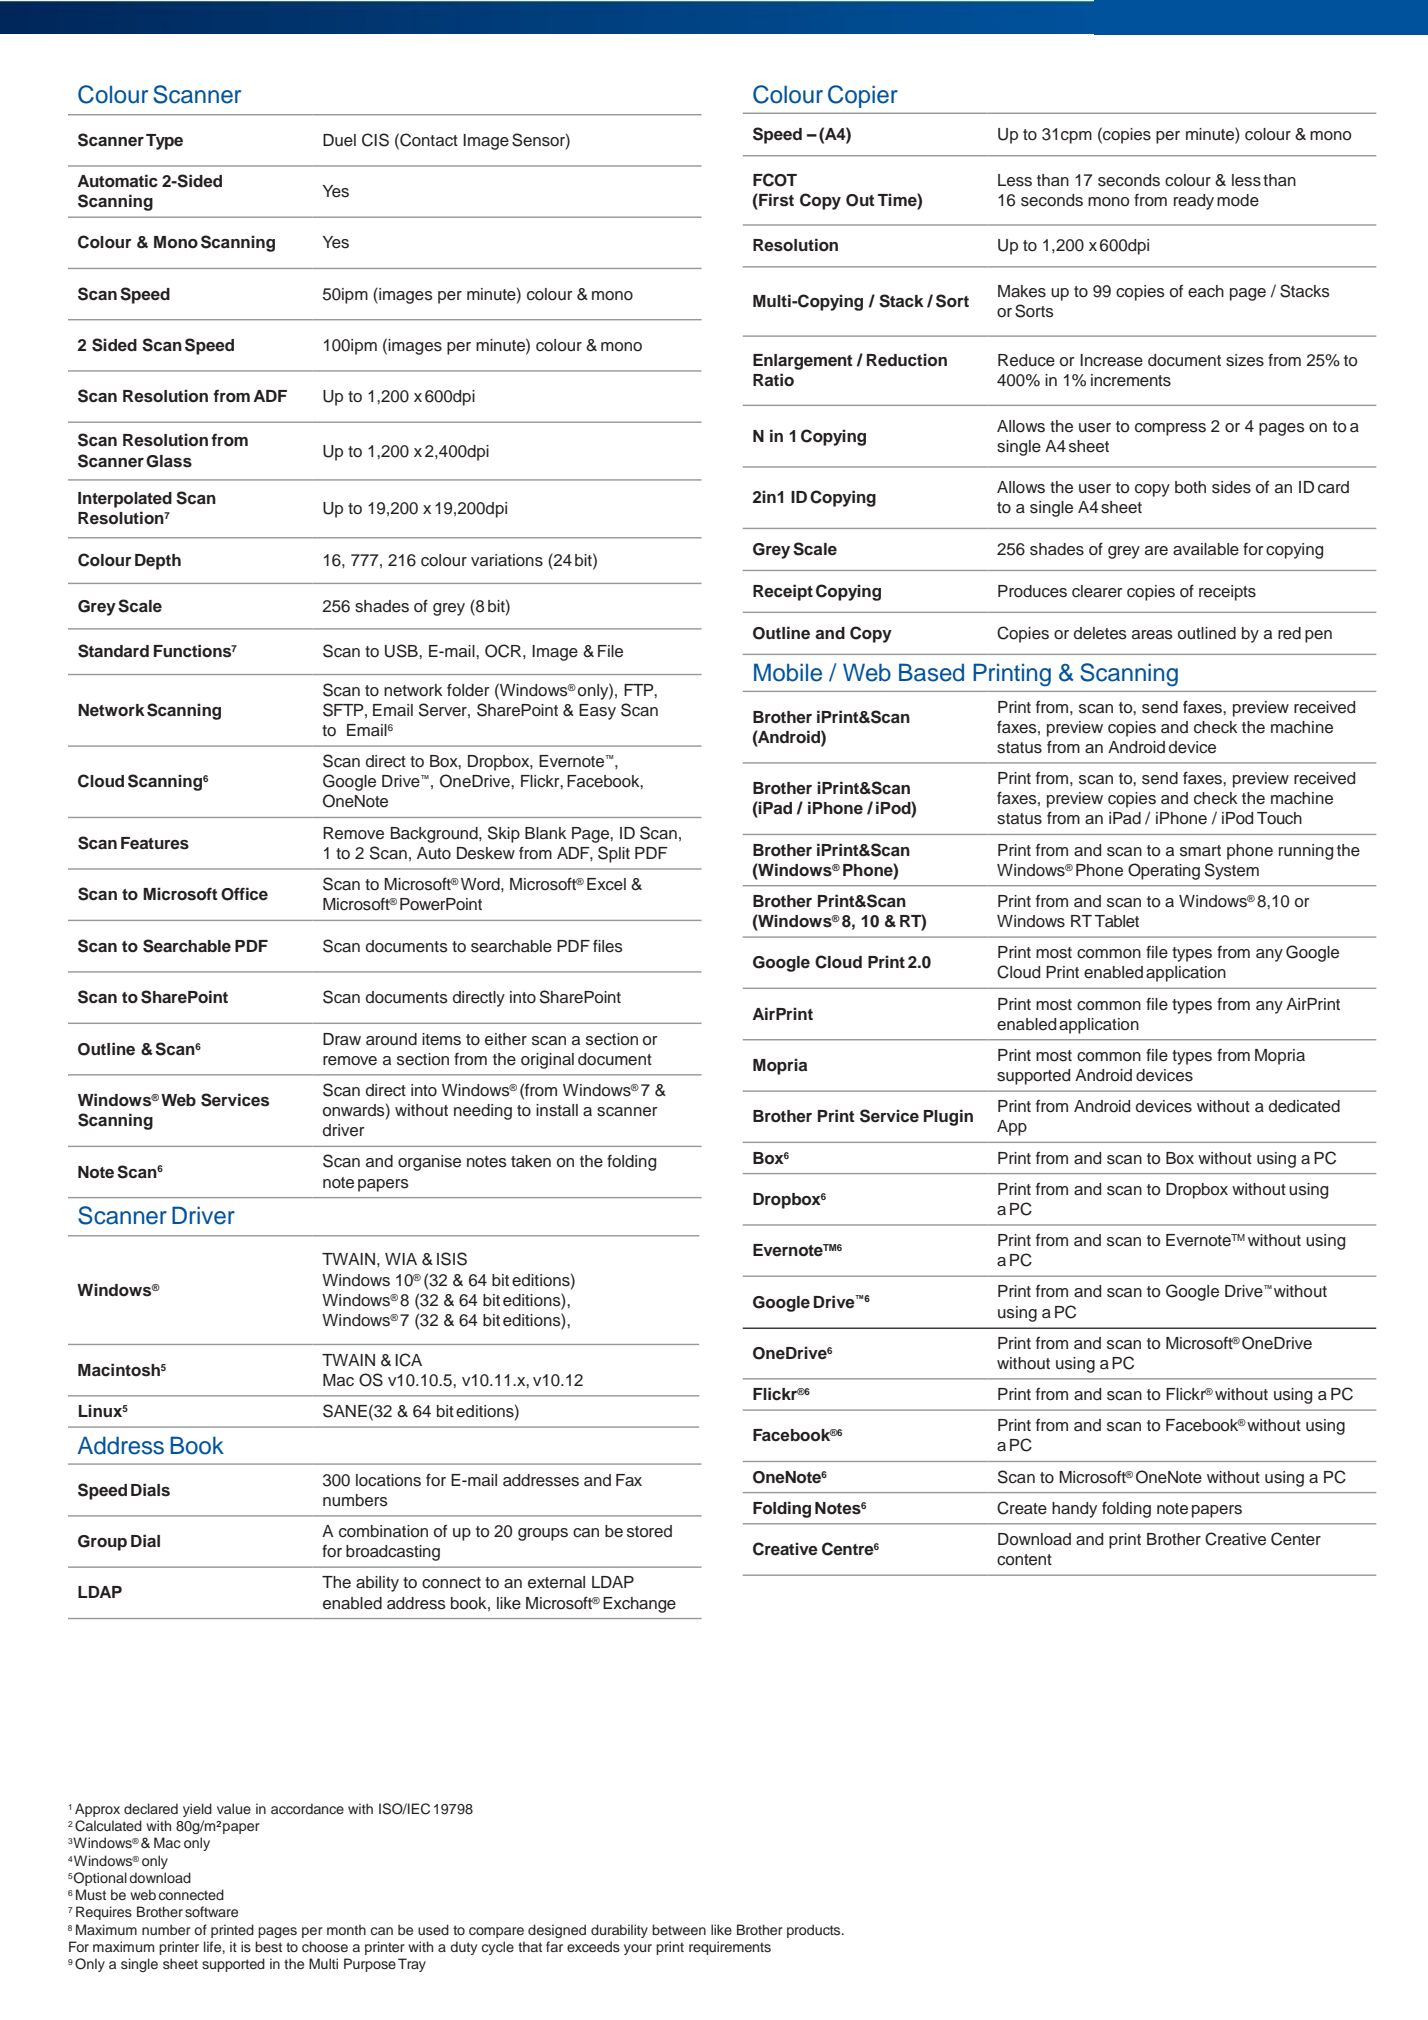 The image size is (1428, 2020). What do you see at coordinates (1304, 1106) in the screenshot?
I see `dedicated` at bounding box center [1304, 1106].
